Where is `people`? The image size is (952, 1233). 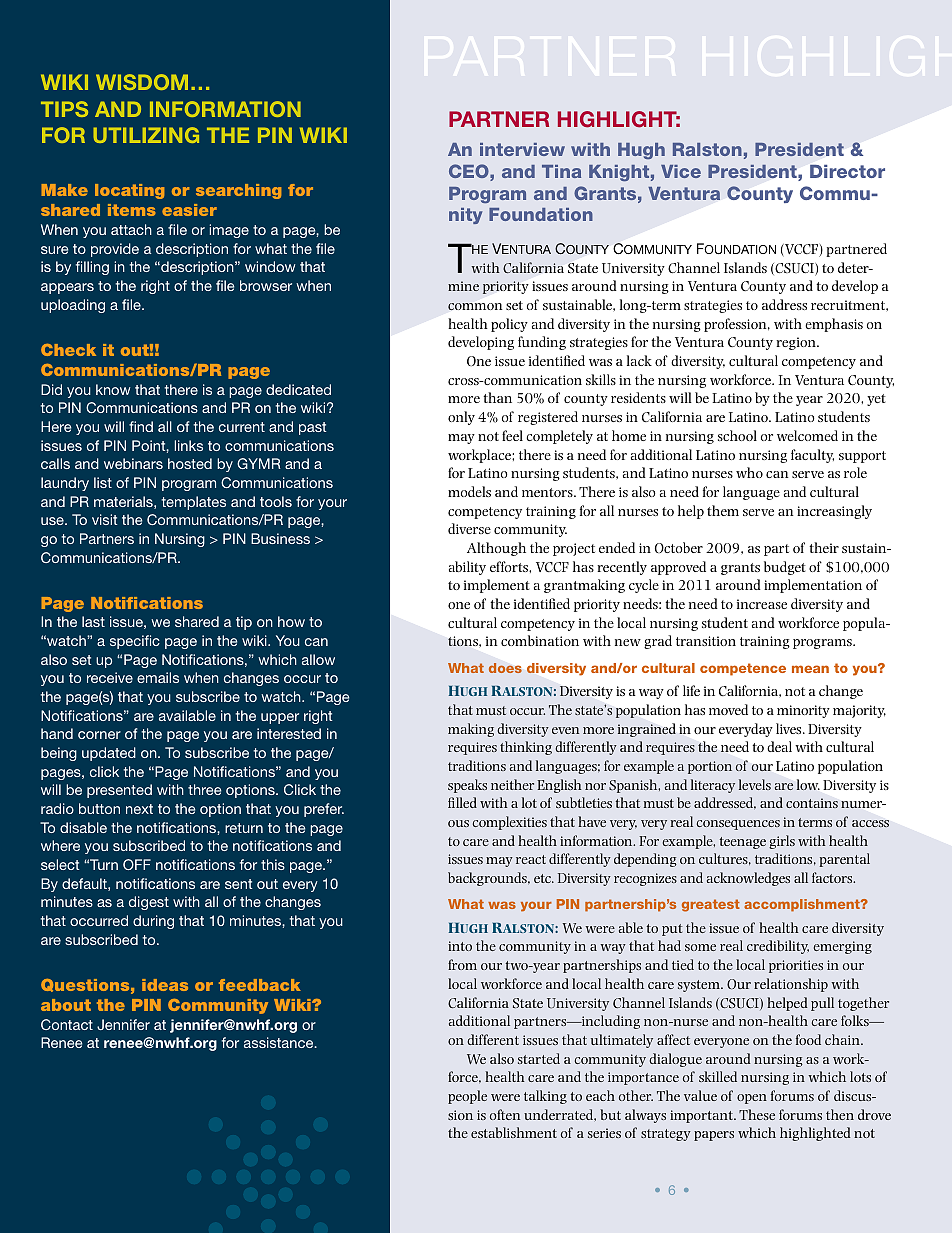
people is located at coordinates (467, 1097).
